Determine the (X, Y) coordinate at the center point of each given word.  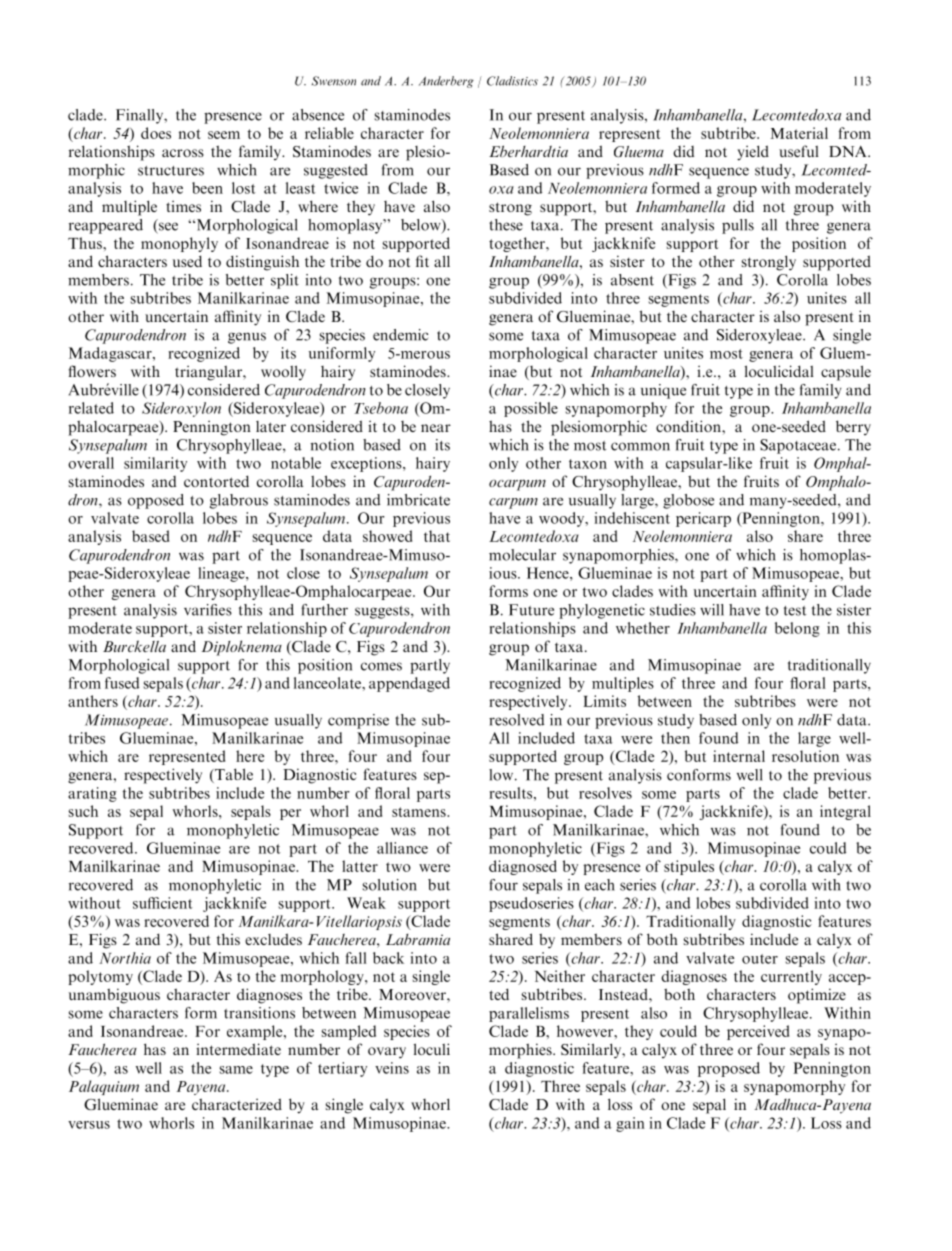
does (156, 133)
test (795, 611)
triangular (209, 373)
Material (799, 133)
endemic (400, 335)
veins (392, 1068)
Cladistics (512, 81)
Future (531, 610)
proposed (729, 1069)
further (324, 610)
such (83, 811)
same (236, 1070)
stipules (689, 867)
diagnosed (523, 867)
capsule (846, 373)
